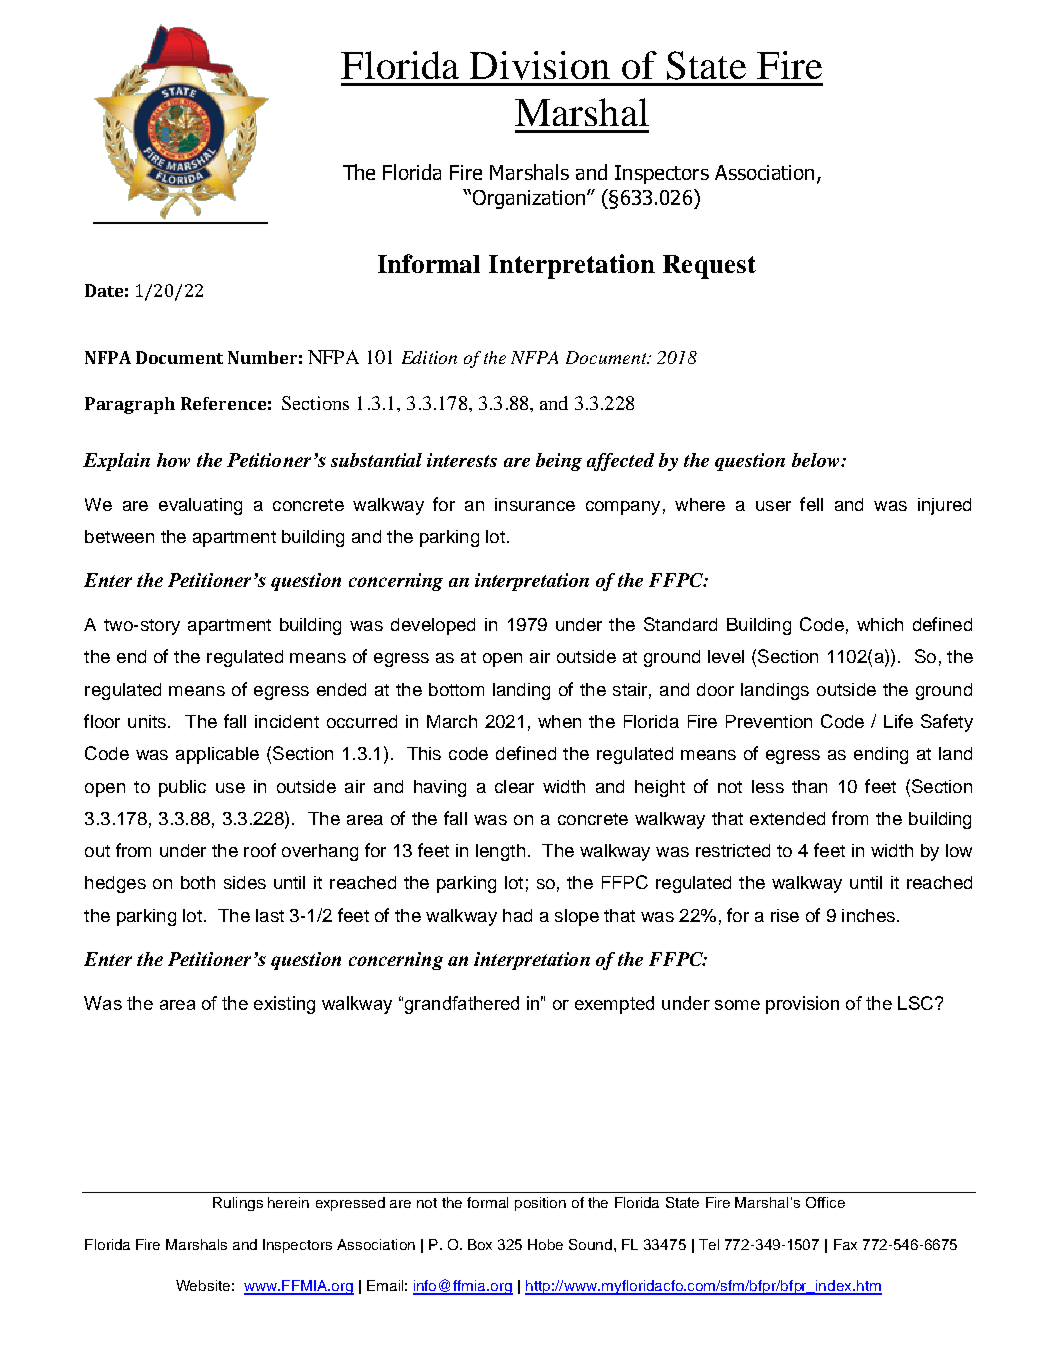  I want to click on Organization, so click(527, 199).
